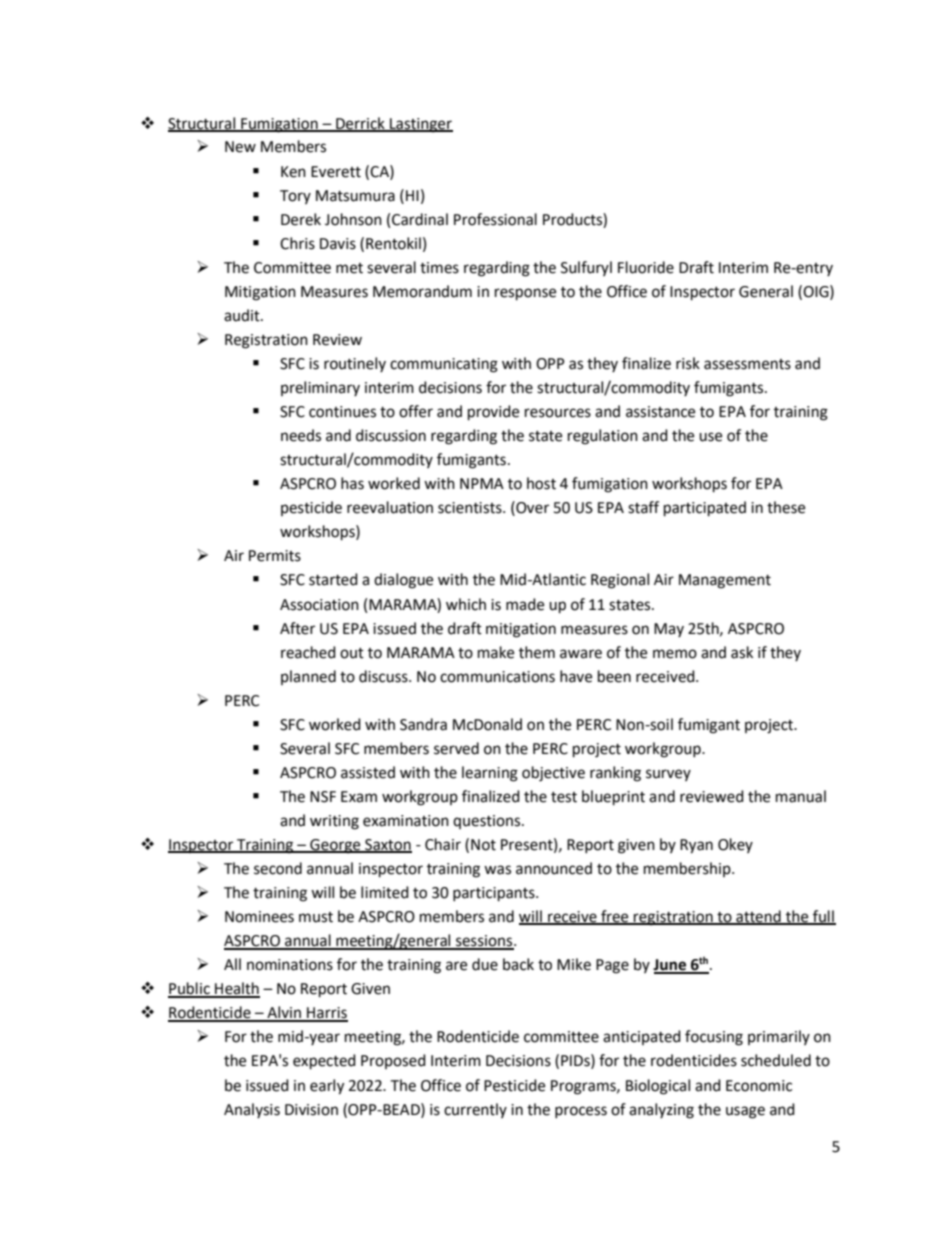 The width and height of the image is (952, 1233). I want to click on Not, so click(483, 845).
